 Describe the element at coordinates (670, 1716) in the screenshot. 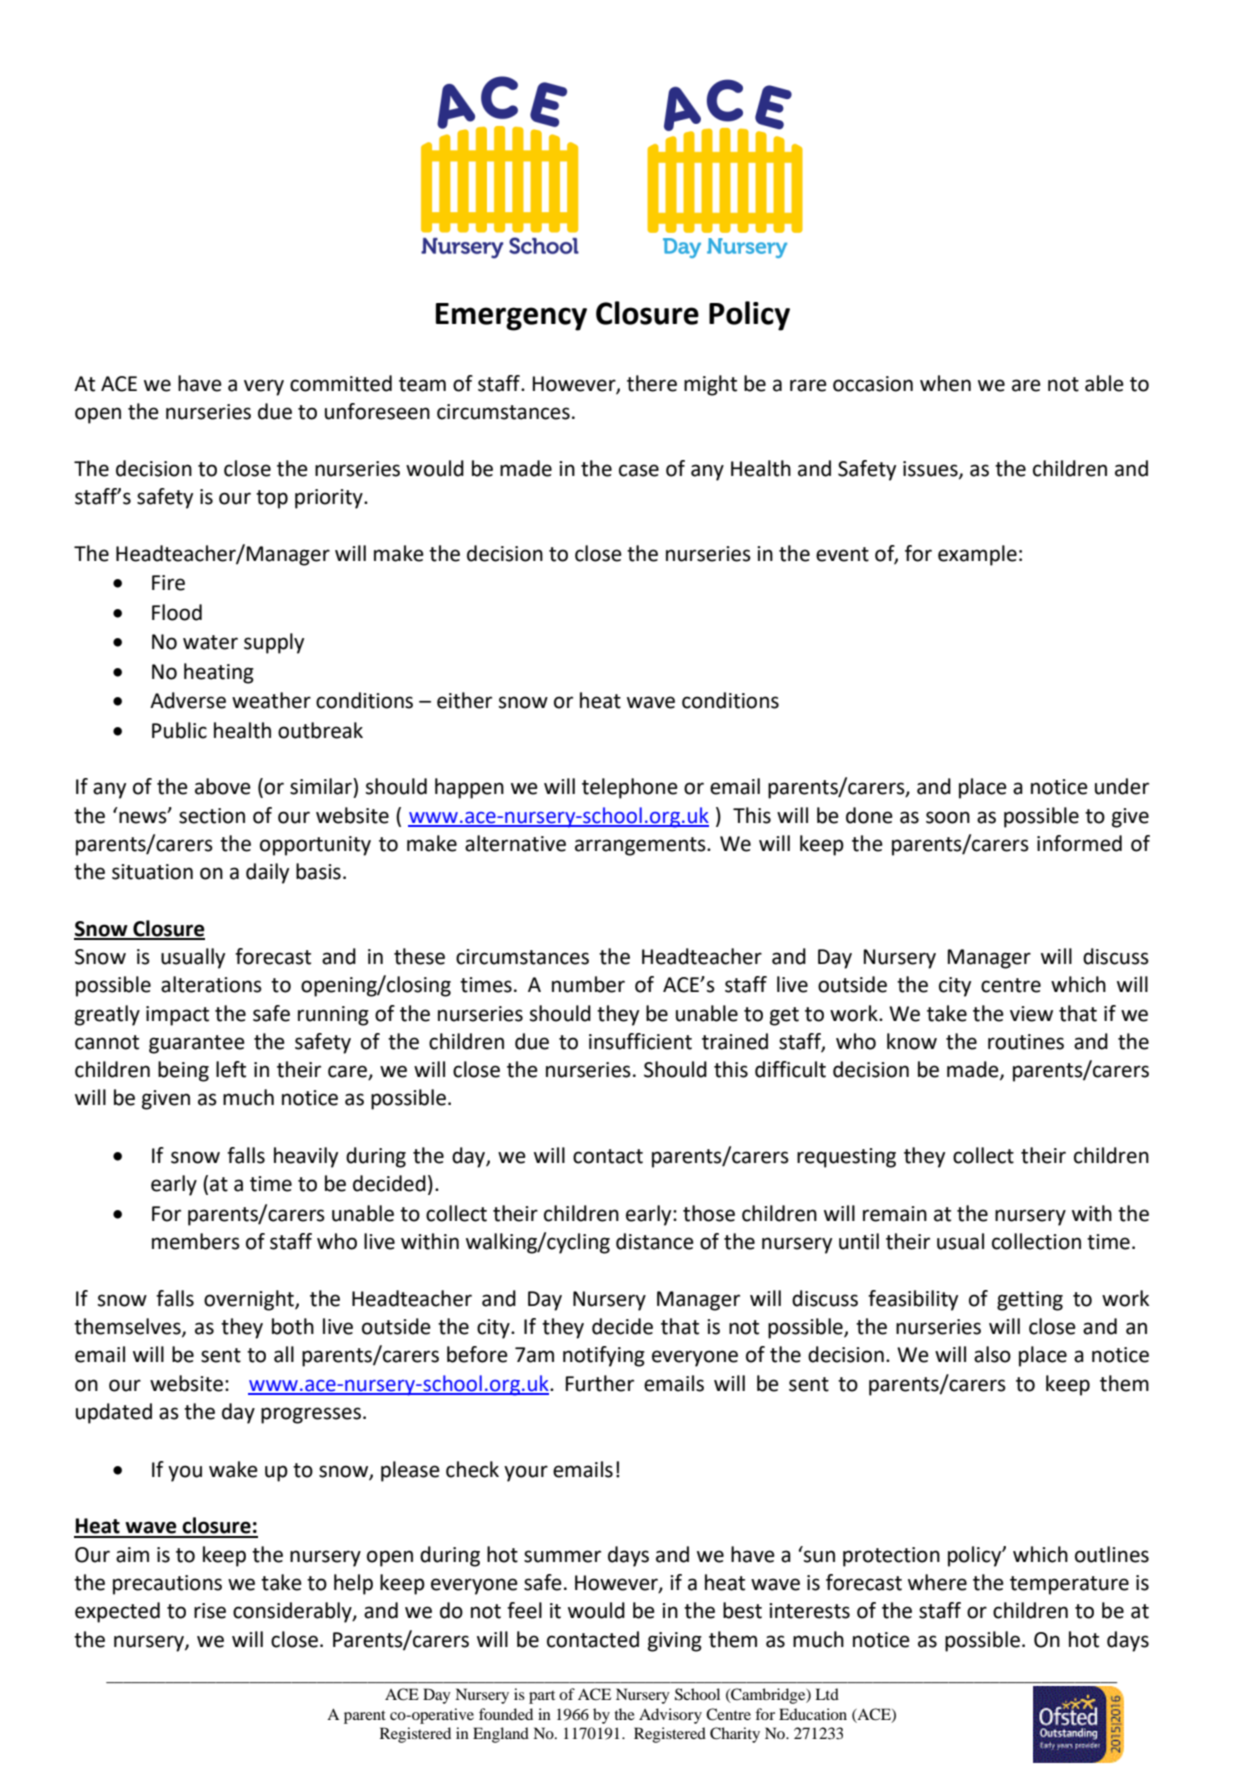

I see `Advisory` at that location.
